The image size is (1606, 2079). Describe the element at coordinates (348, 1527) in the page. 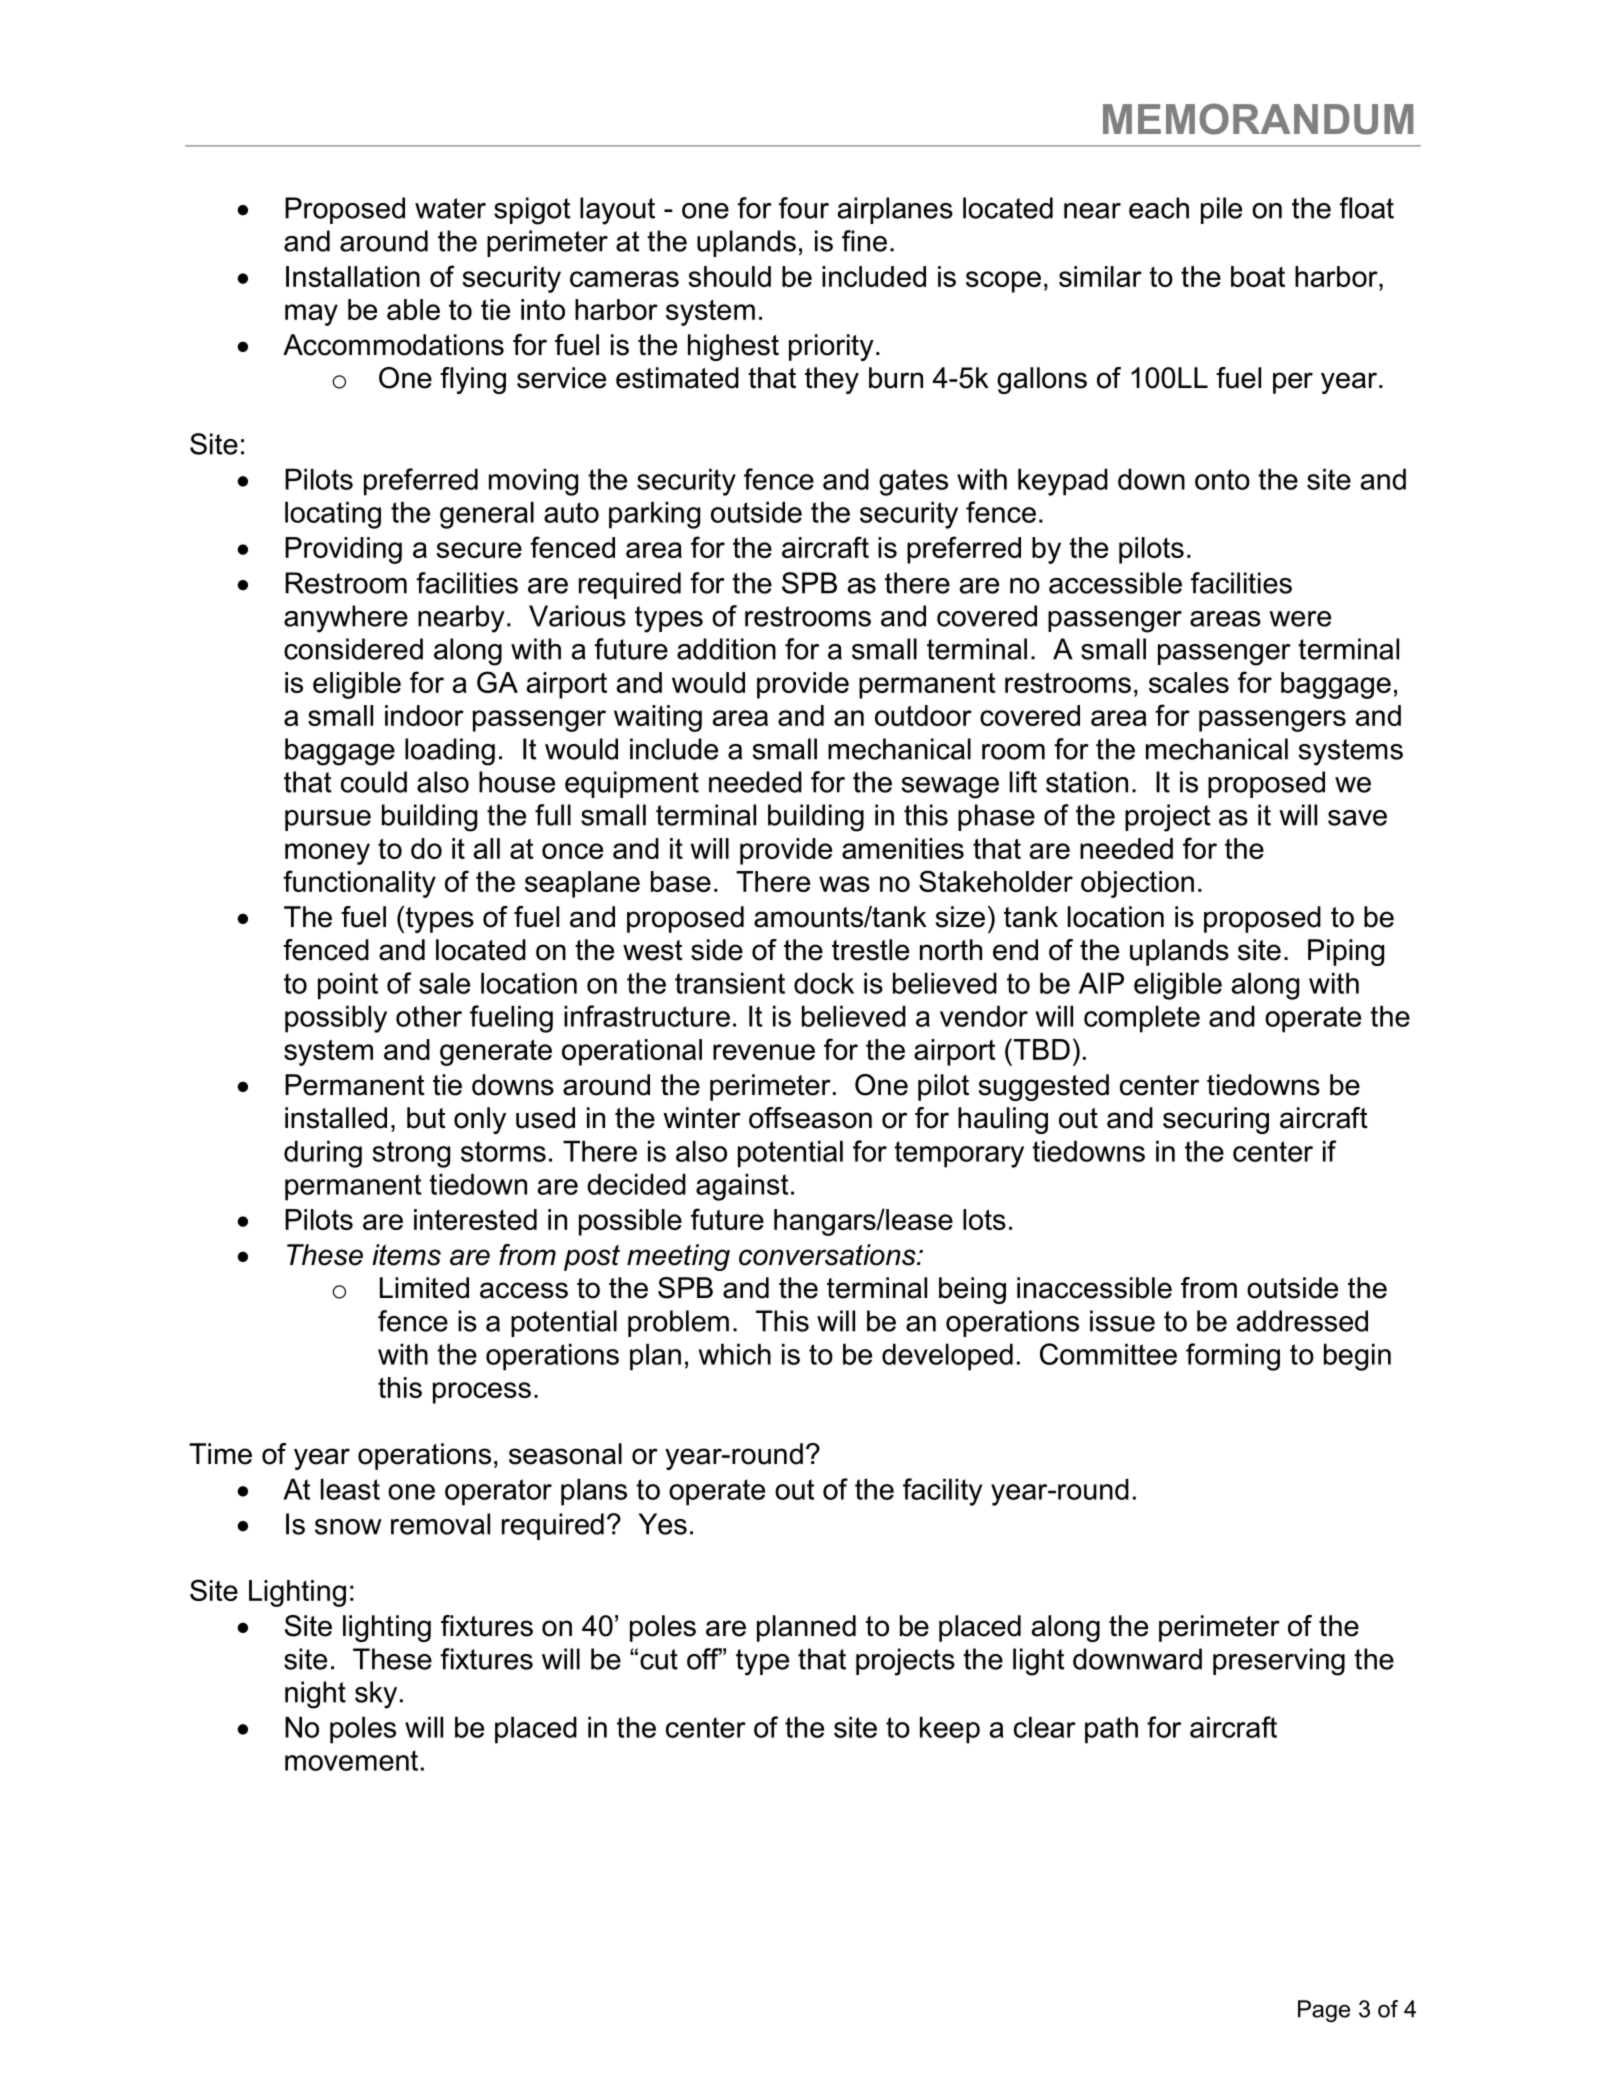

I see `snow` at that location.
